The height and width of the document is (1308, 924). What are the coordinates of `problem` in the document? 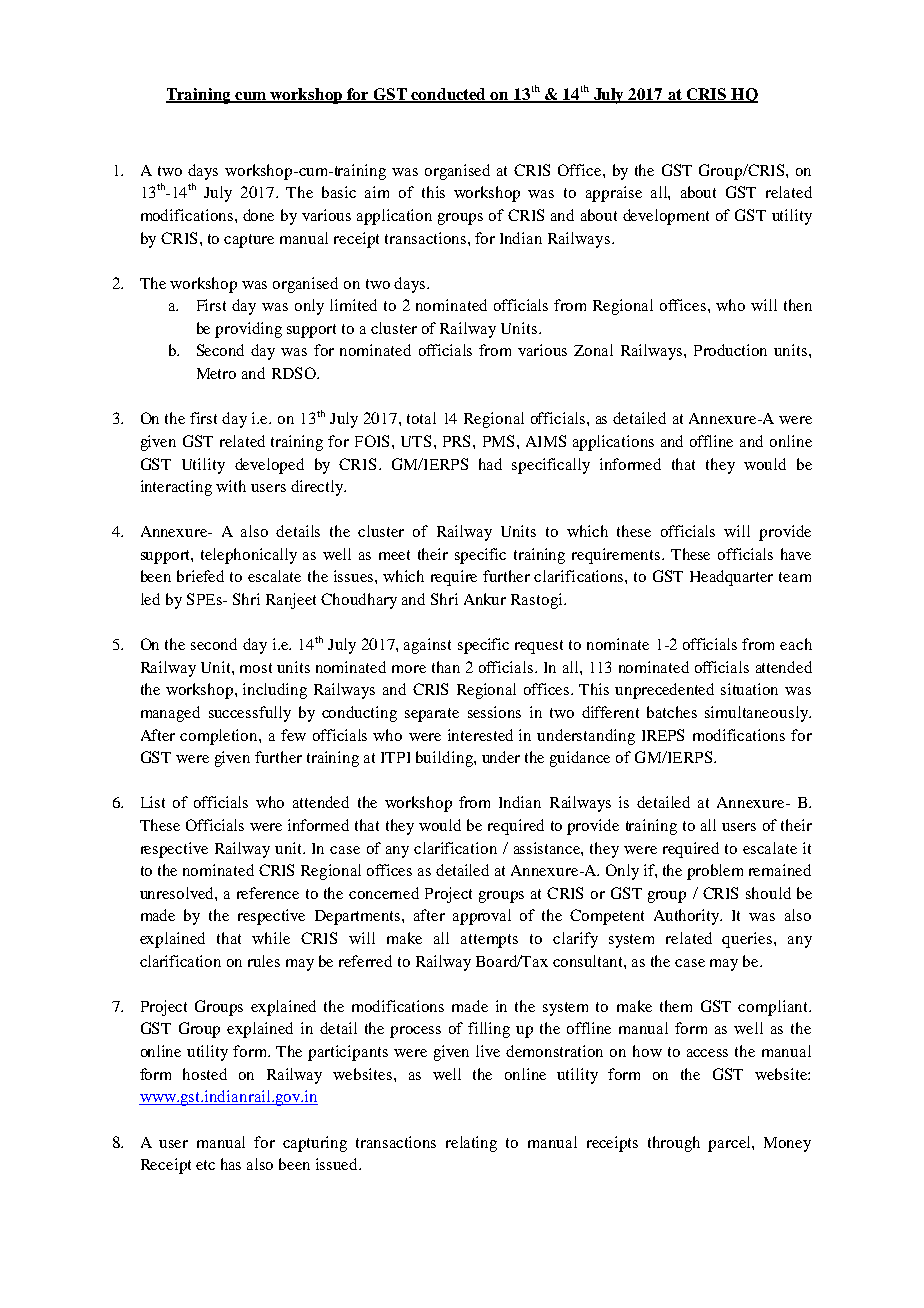 It's located at (715, 872).
